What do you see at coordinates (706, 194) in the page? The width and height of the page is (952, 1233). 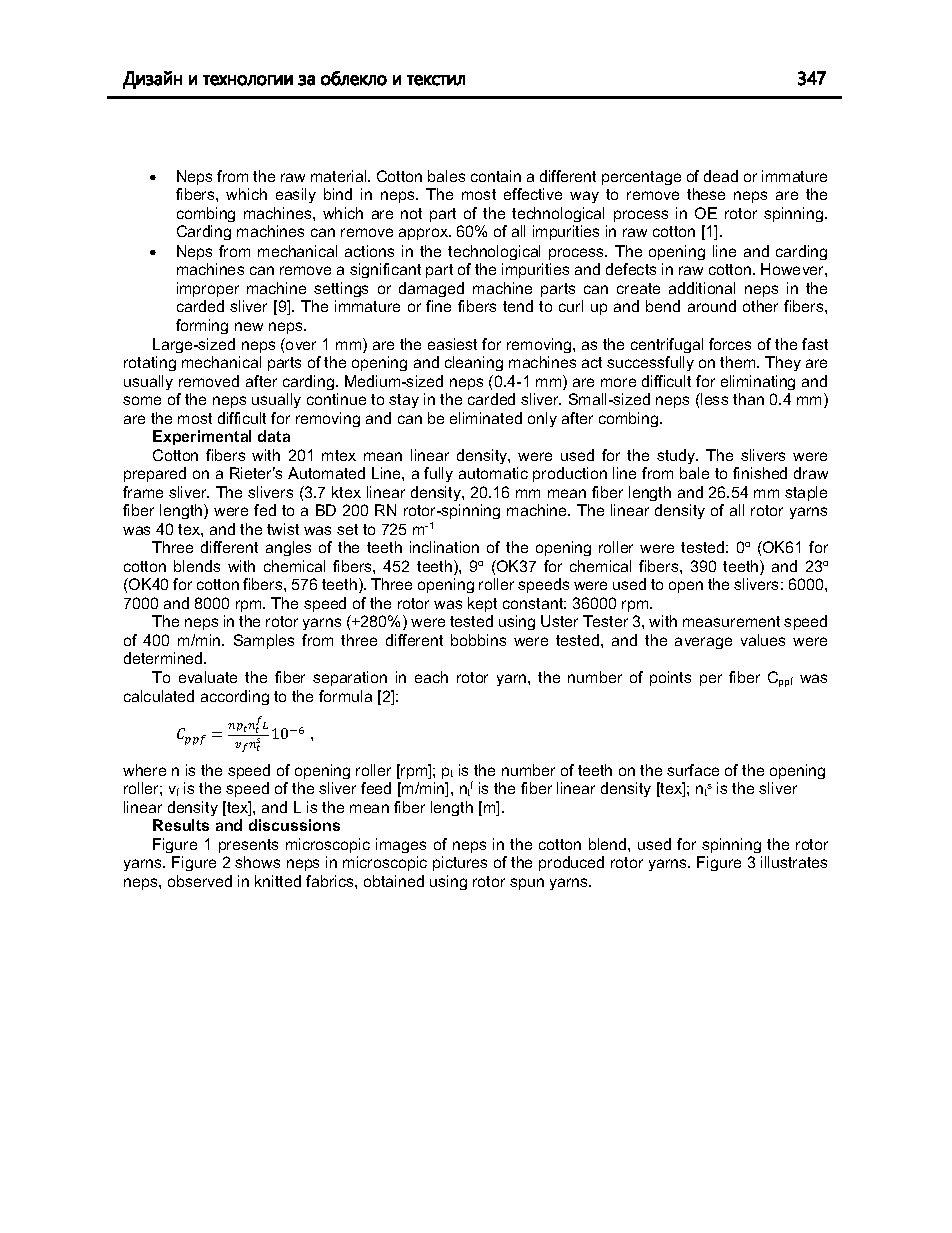 I see `these` at bounding box center [706, 194].
